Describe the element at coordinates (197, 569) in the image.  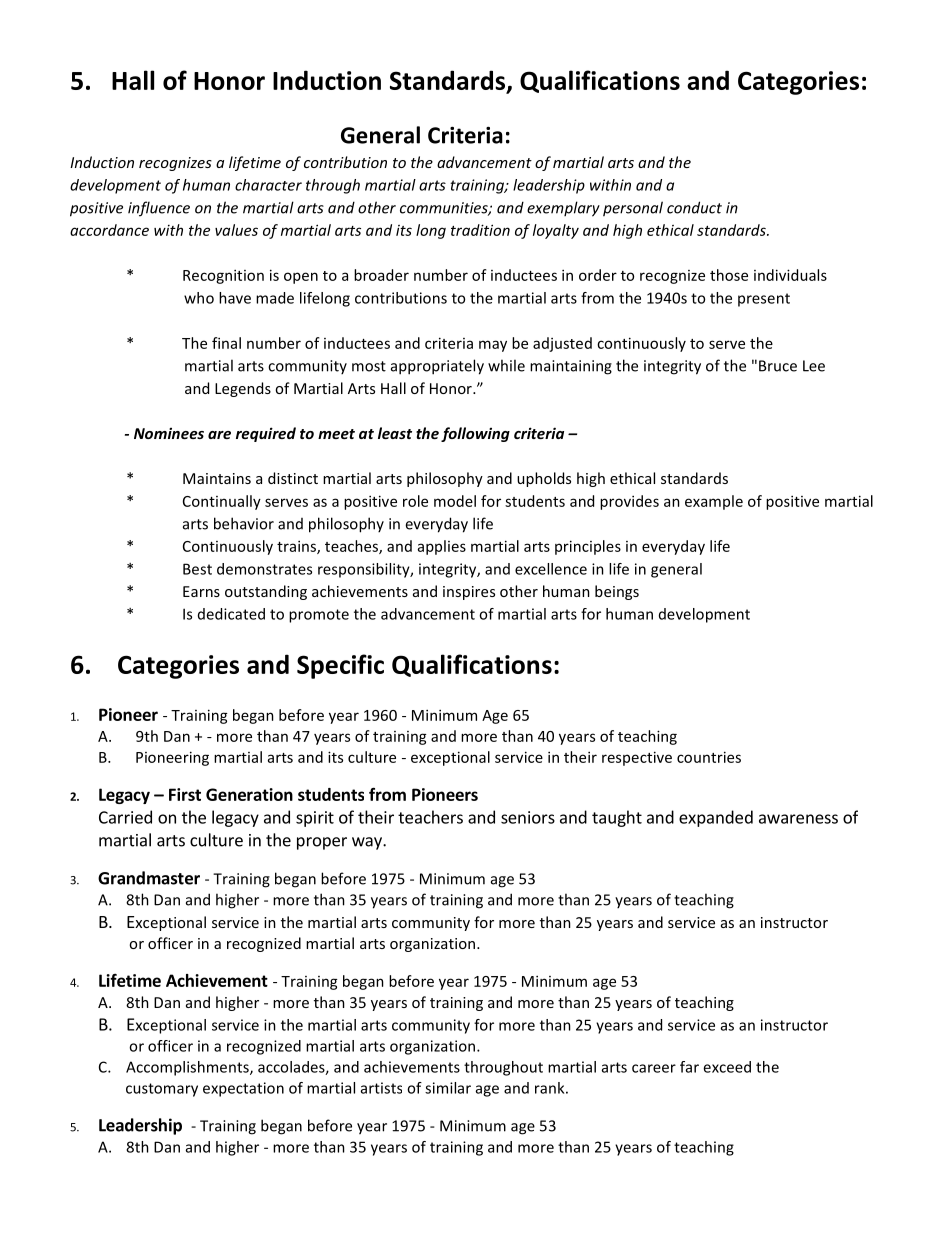
I see `Best` at that location.
